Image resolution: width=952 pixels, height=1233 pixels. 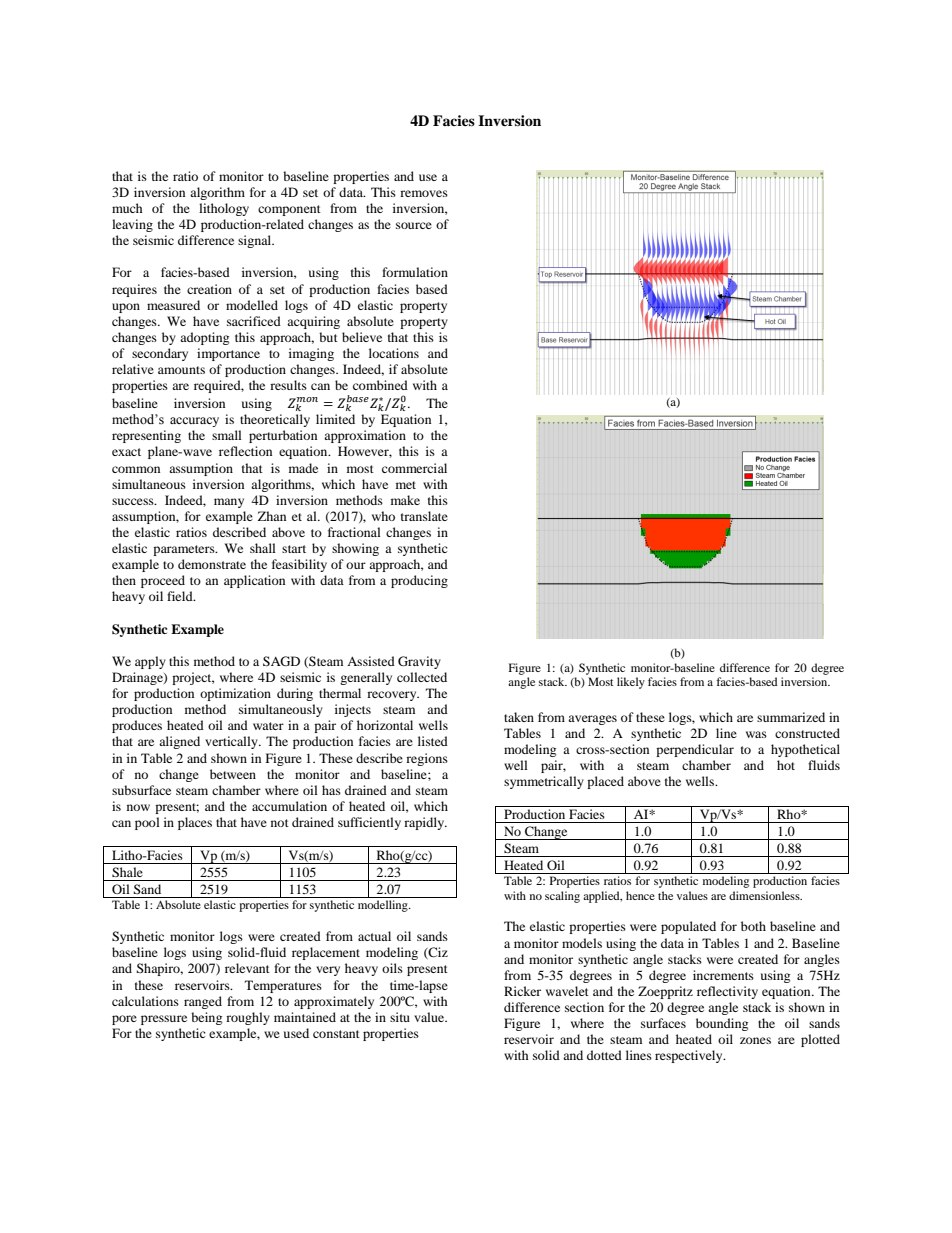 What do you see at coordinates (424, 193) in the page?
I see `removes` at bounding box center [424, 193].
